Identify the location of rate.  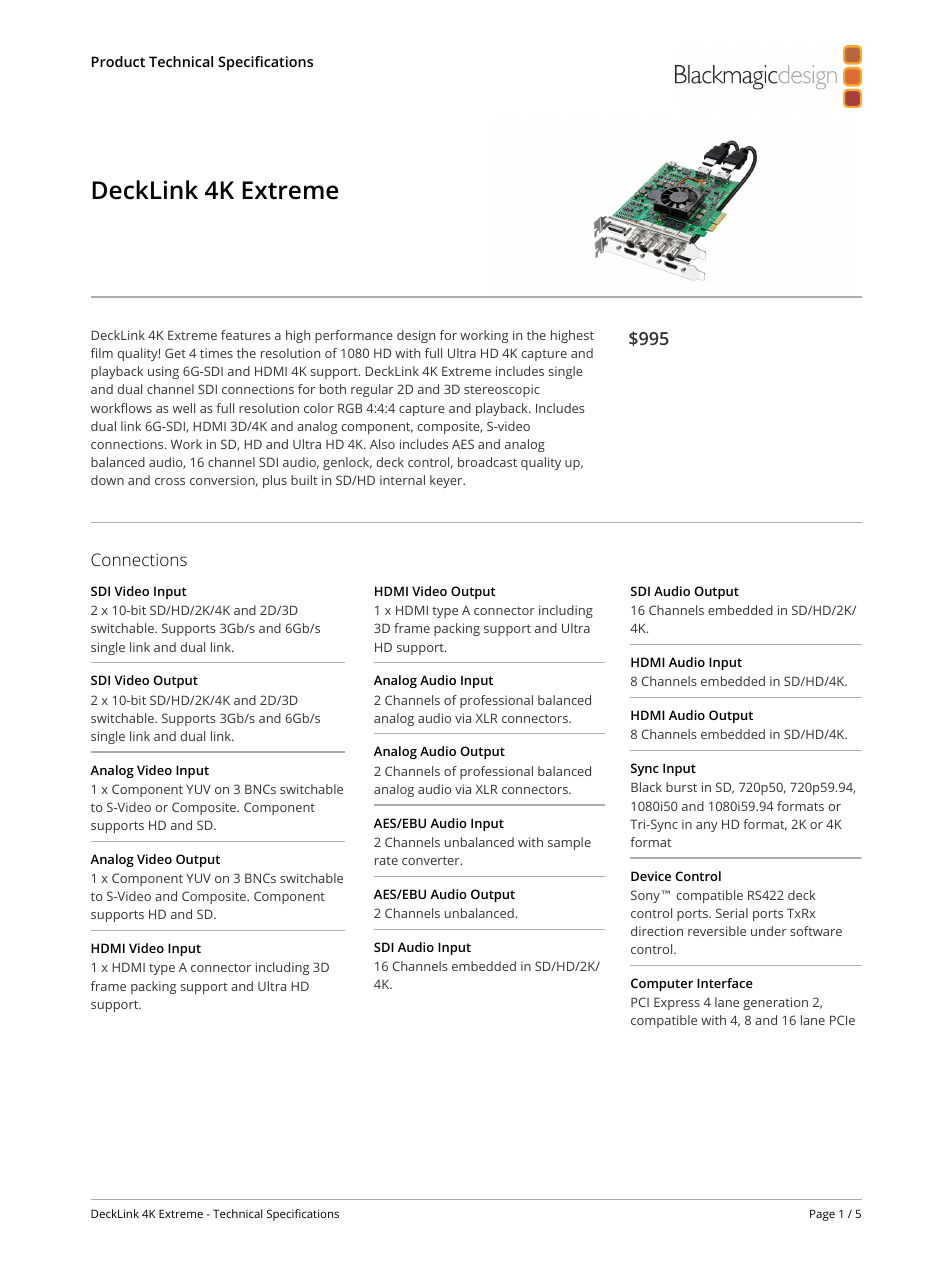
(386, 860).
